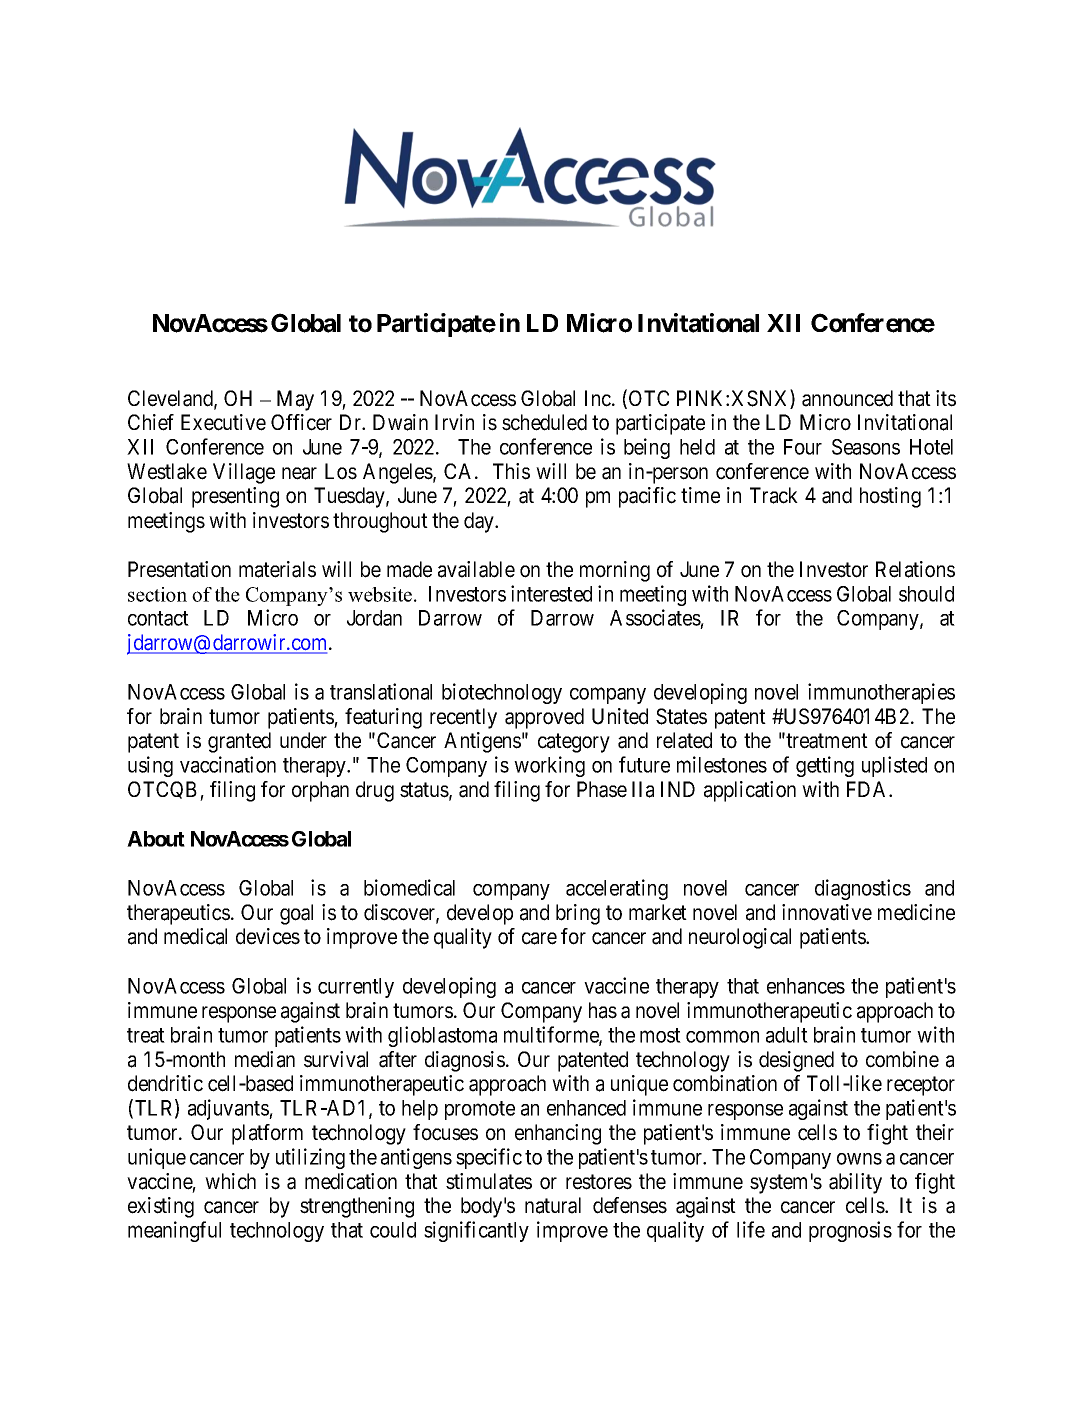 The width and height of the screenshot is (1083, 1401). Describe the element at coordinates (544, 422) in the screenshot. I see `scheduled` at that location.
